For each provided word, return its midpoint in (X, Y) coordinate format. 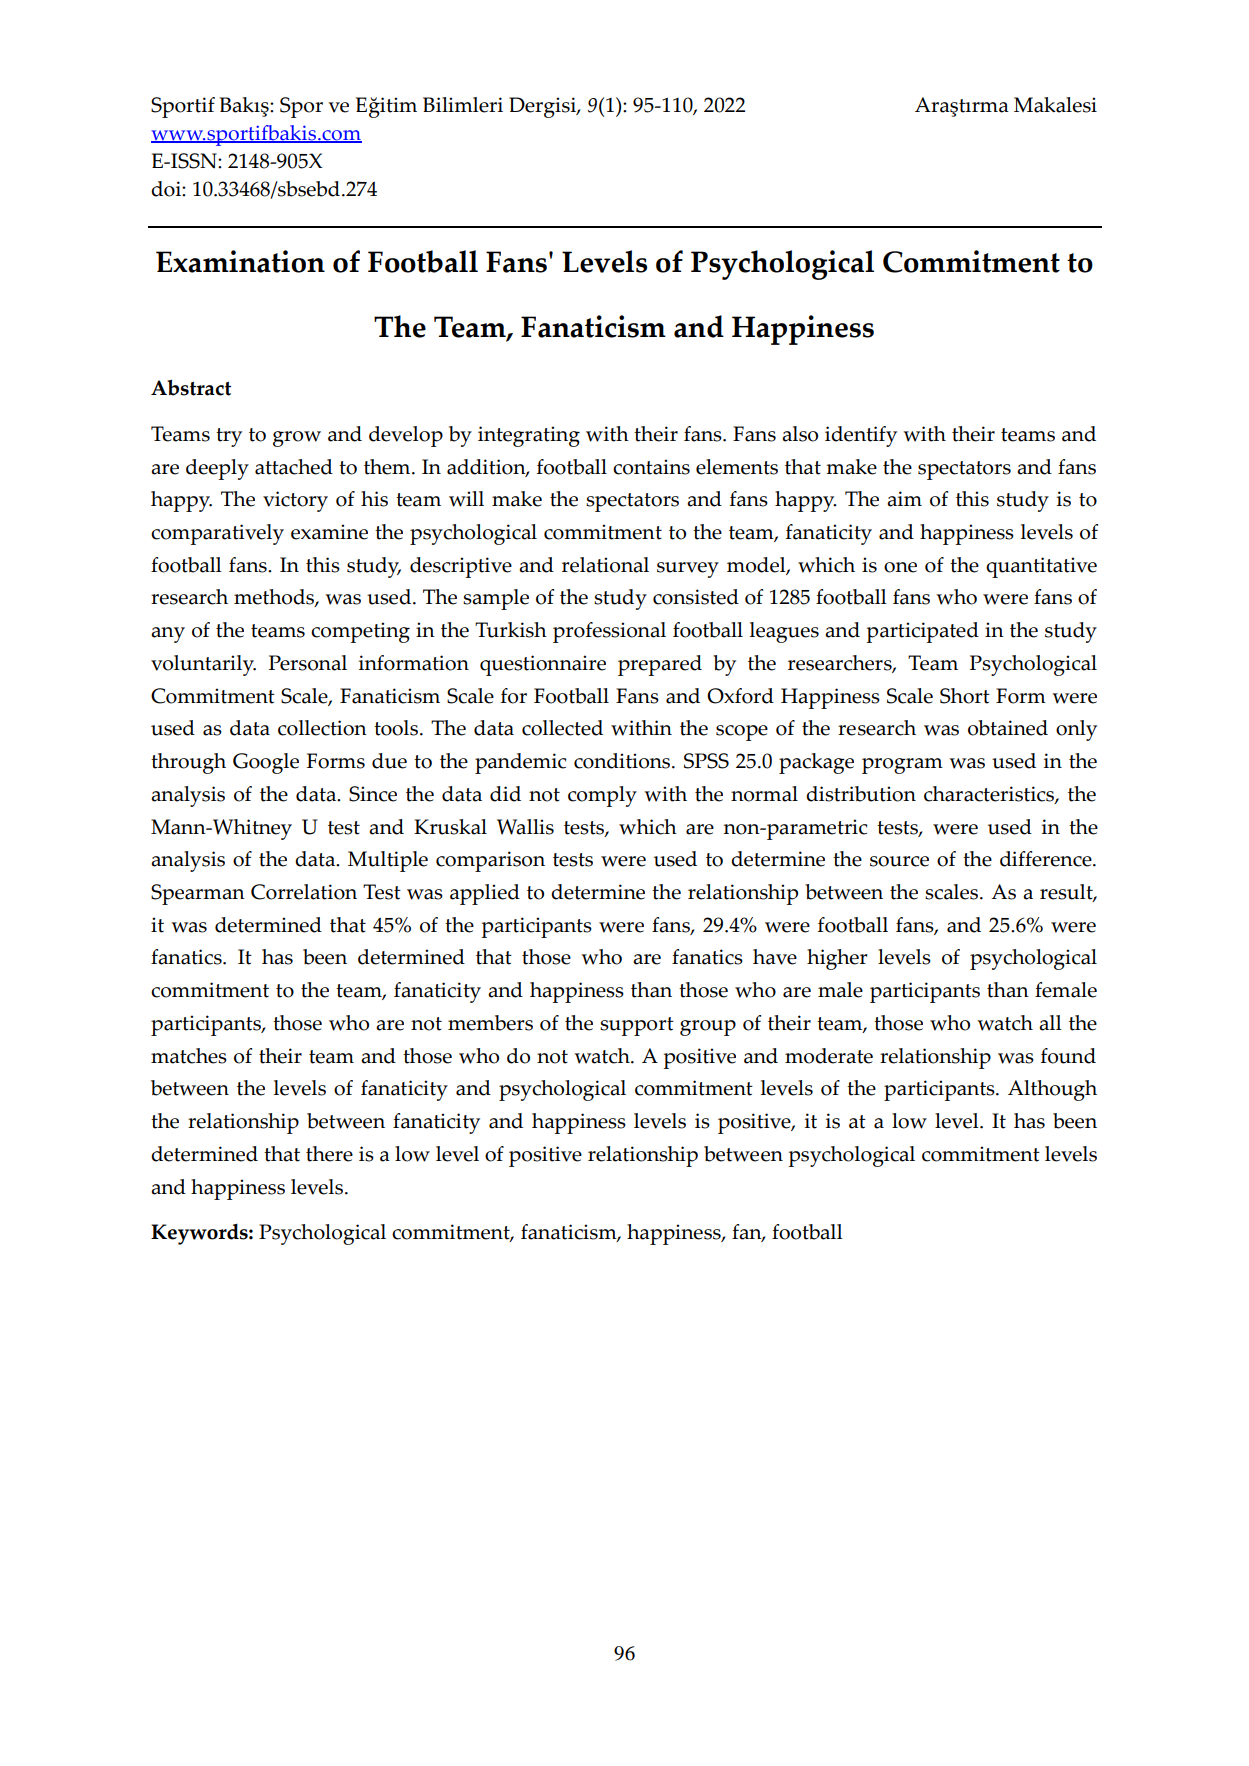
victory (295, 501)
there (329, 1154)
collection (322, 728)
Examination (240, 261)
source (899, 861)
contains (651, 467)
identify (861, 436)
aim (904, 499)
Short (965, 696)
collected (562, 728)
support (637, 1026)
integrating (529, 436)
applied (485, 894)
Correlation (304, 892)
